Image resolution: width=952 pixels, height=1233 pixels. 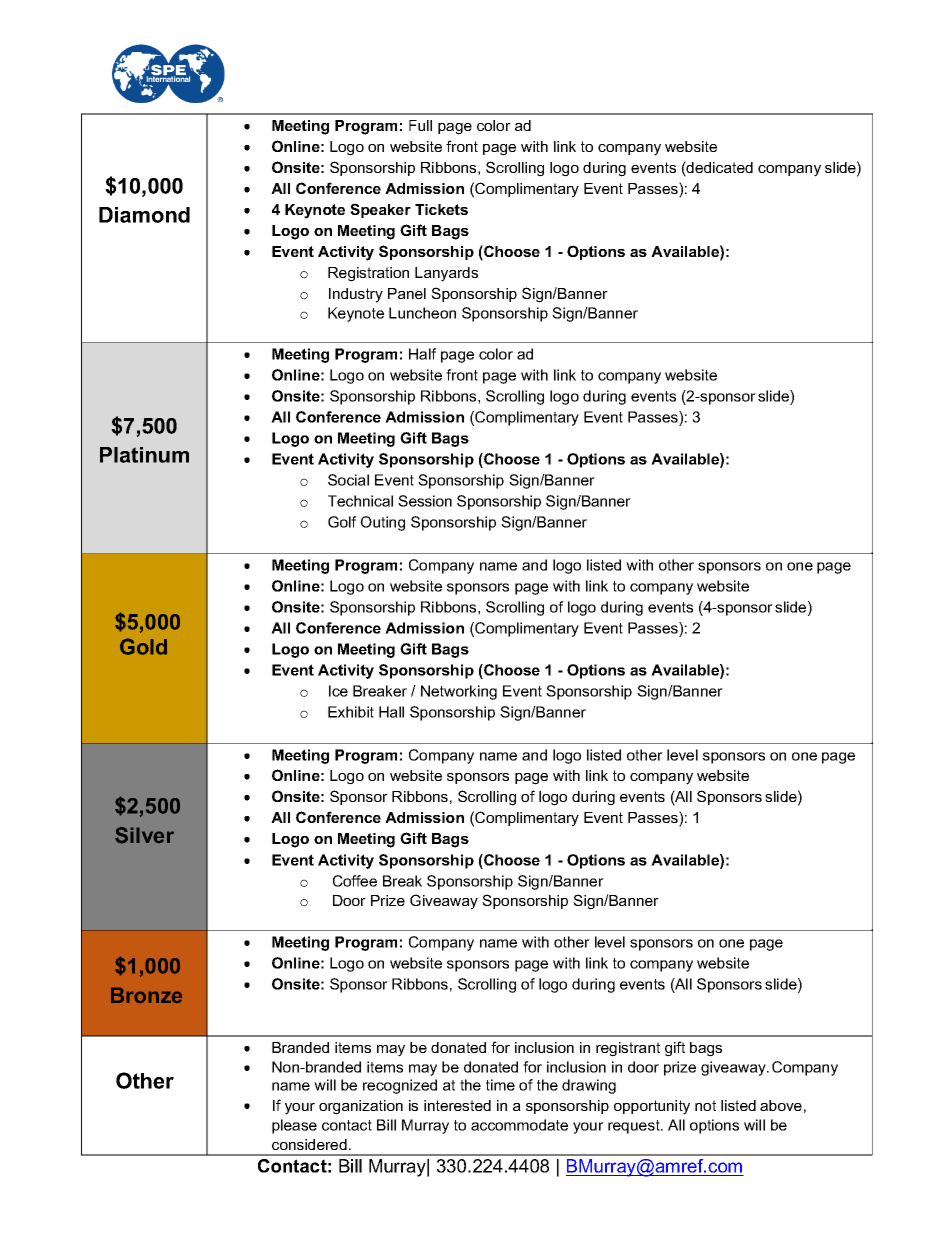 What do you see at coordinates (441, 209) in the screenshot?
I see `Tickets` at bounding box center [441, 209].
